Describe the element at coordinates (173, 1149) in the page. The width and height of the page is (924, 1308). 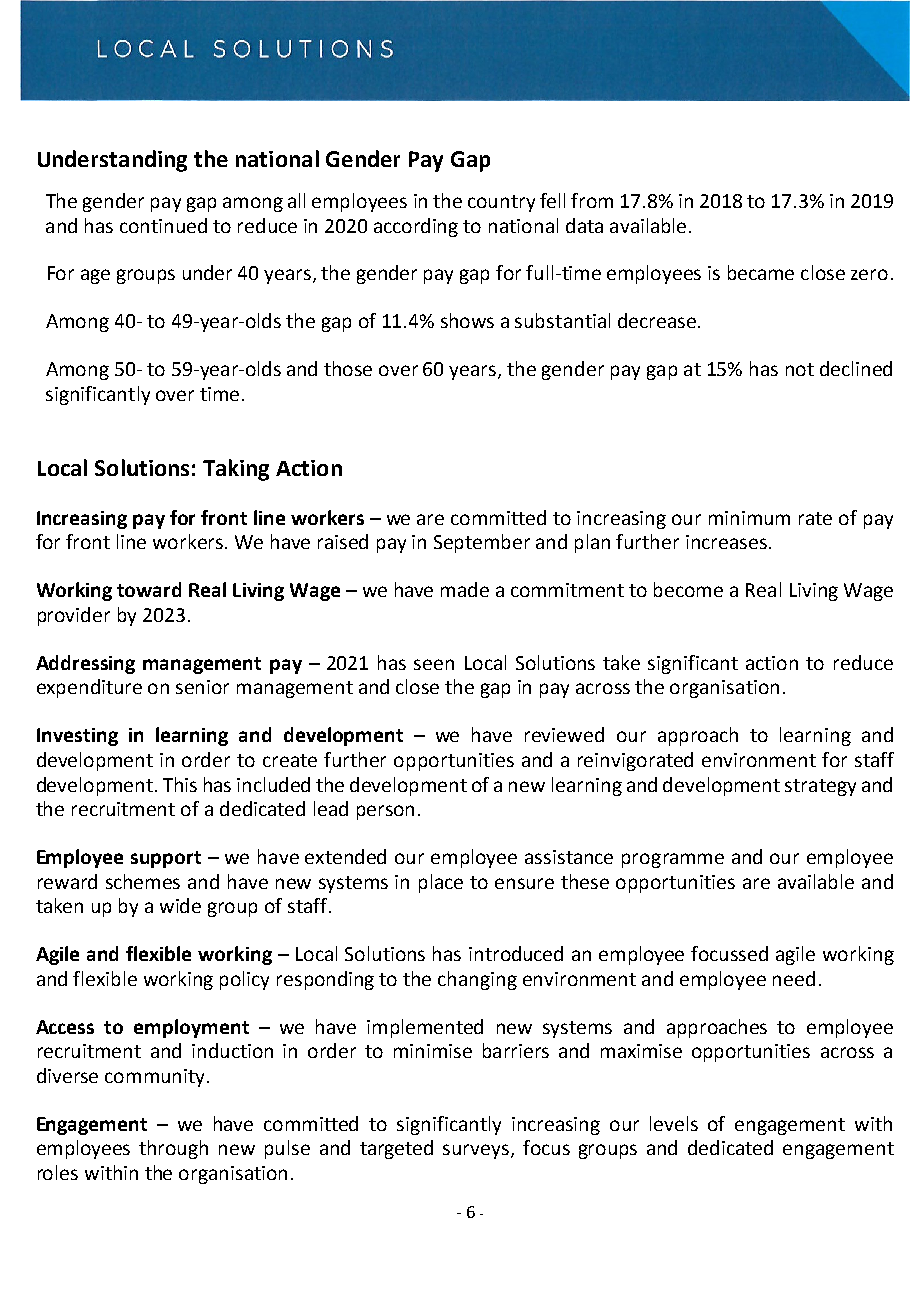
I see `through` at that location.
